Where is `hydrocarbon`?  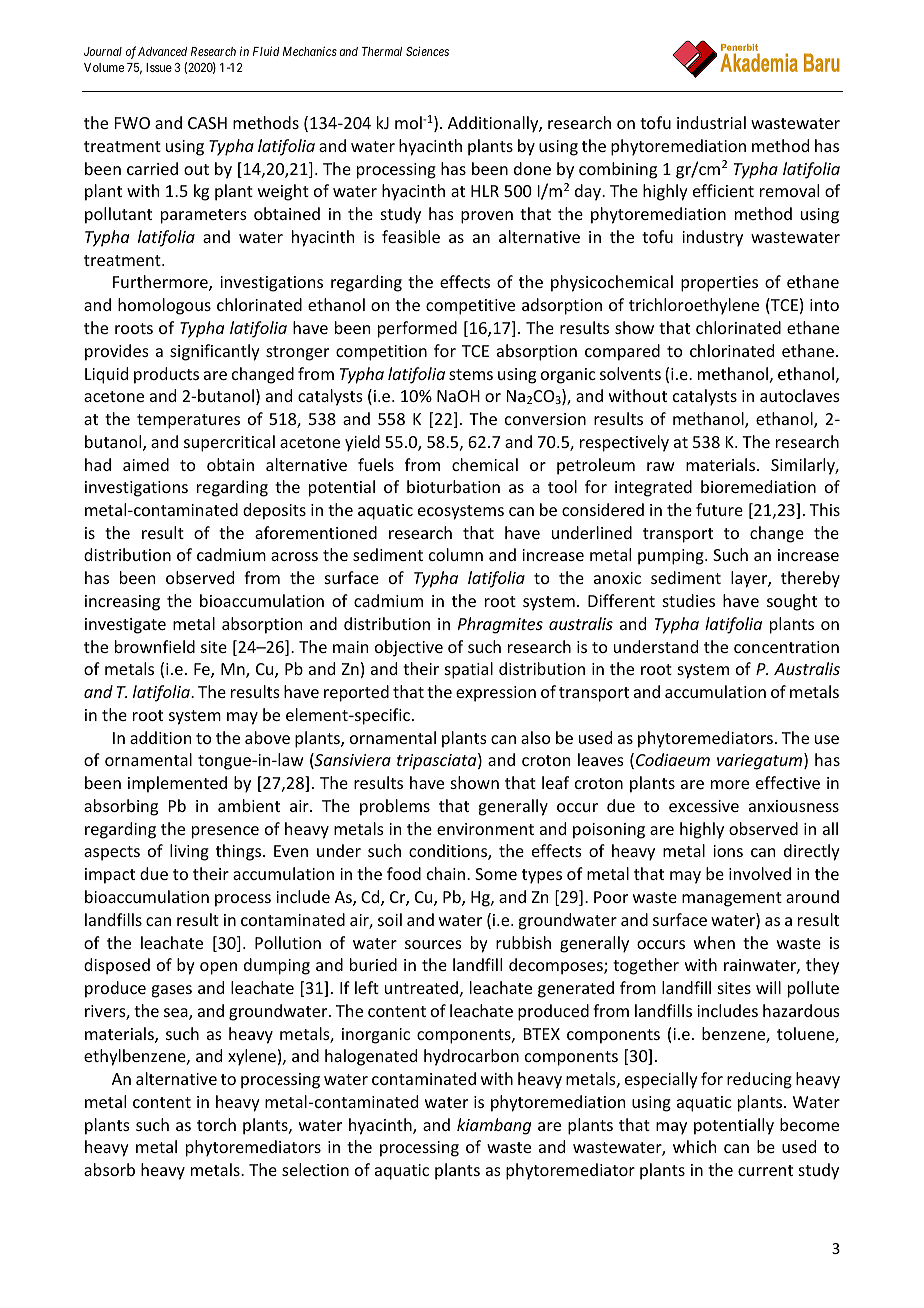
hydrocarbon is located at coordinates (471, 1057).
